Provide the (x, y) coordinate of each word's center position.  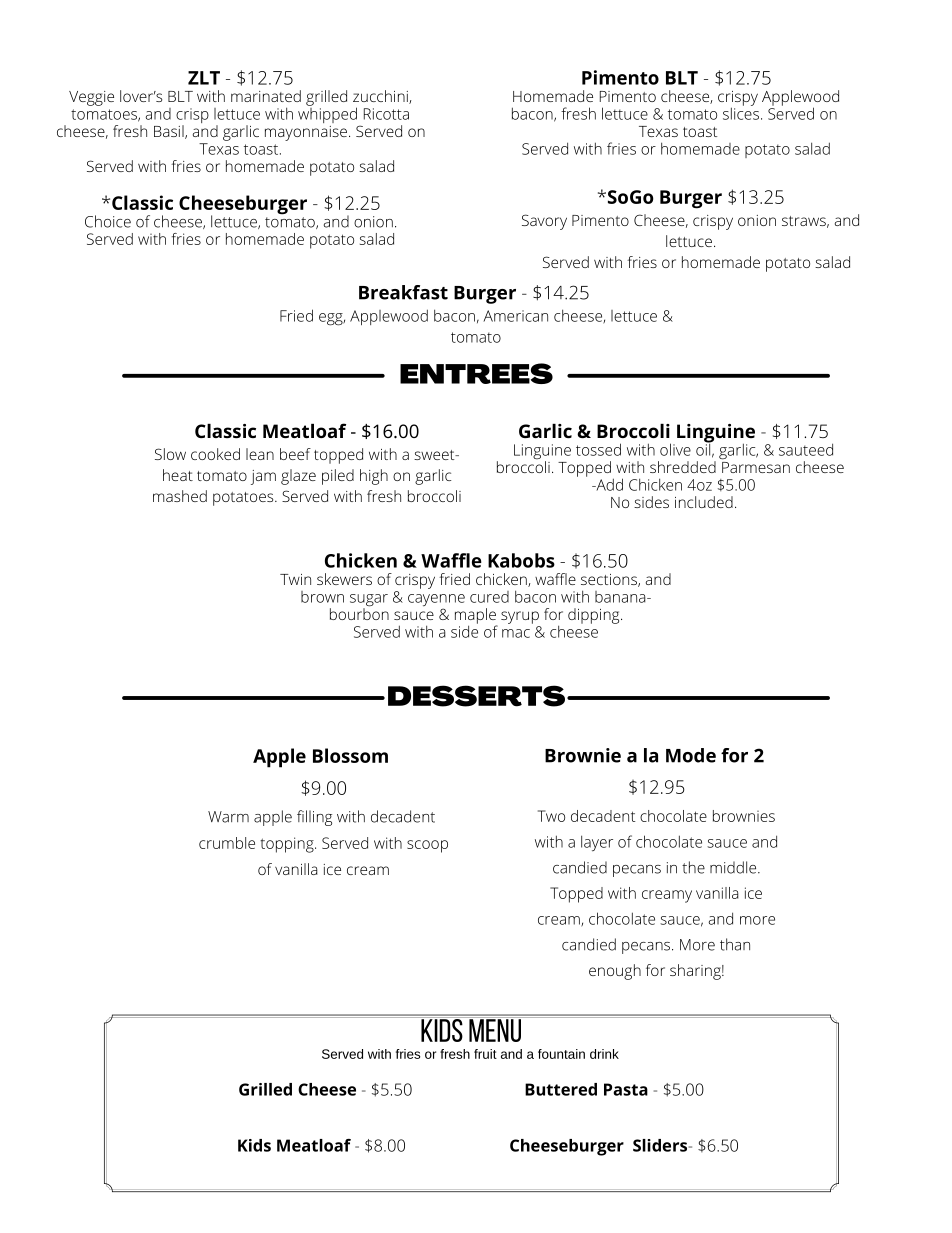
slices (741, 112)
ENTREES (476, 373)
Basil (170, 132)
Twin (295, 579)
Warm (228, 817)
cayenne (436, 601)
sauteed (806, 449)
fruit (485, 1054)
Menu (495, 1030)
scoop (427, 846)
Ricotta (386, 114)
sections (610, 580)
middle (734, 867)
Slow (170, 454)
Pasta (626, 1089)
